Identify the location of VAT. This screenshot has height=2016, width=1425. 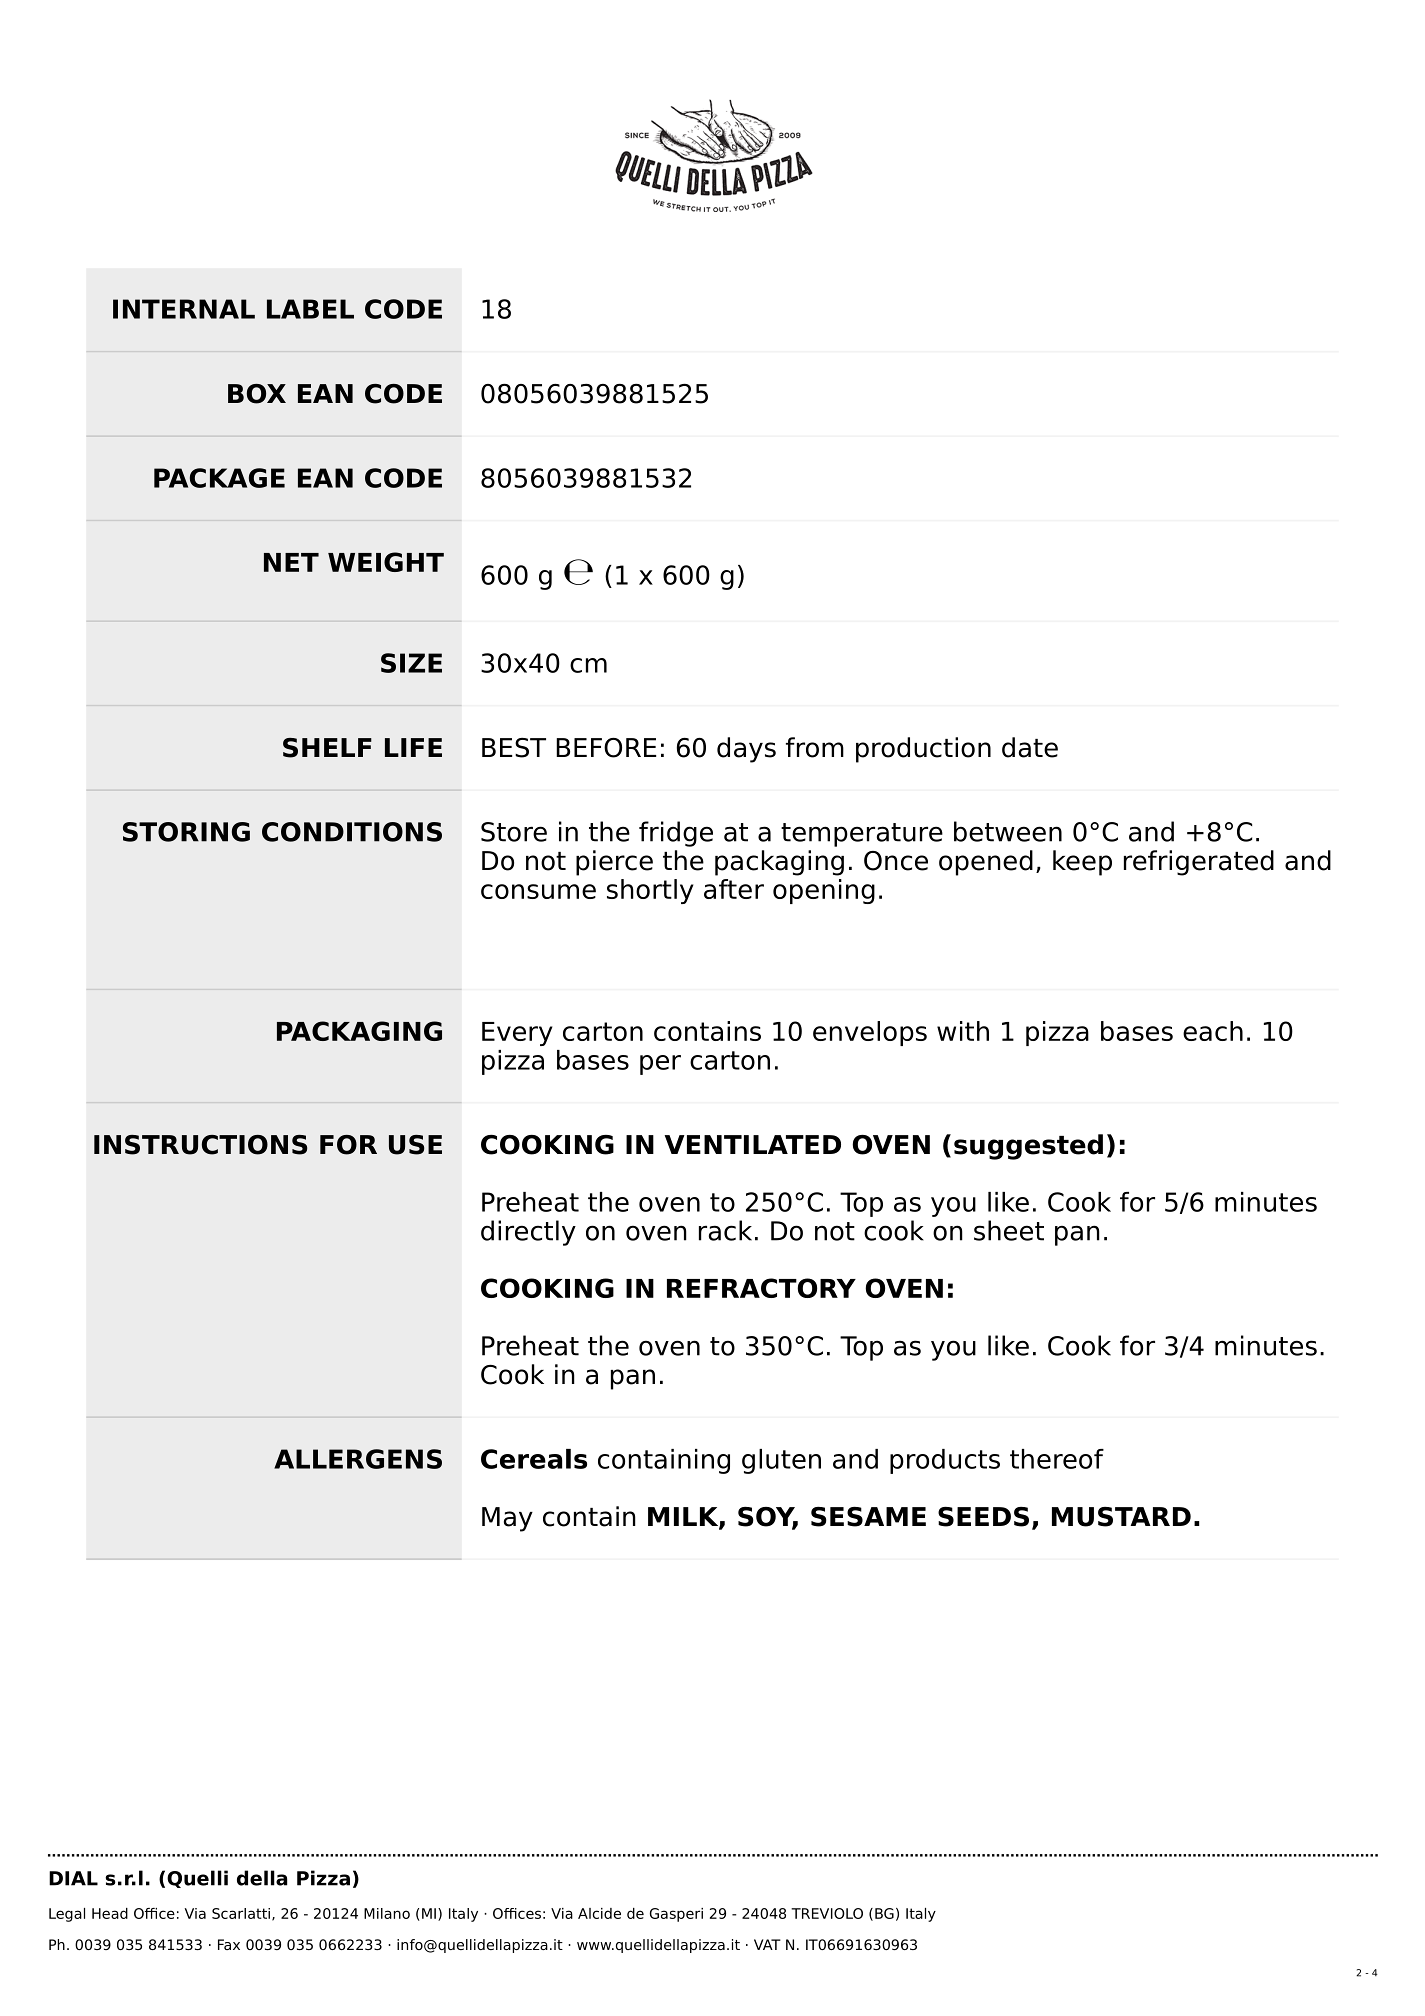
(767, 1944).
